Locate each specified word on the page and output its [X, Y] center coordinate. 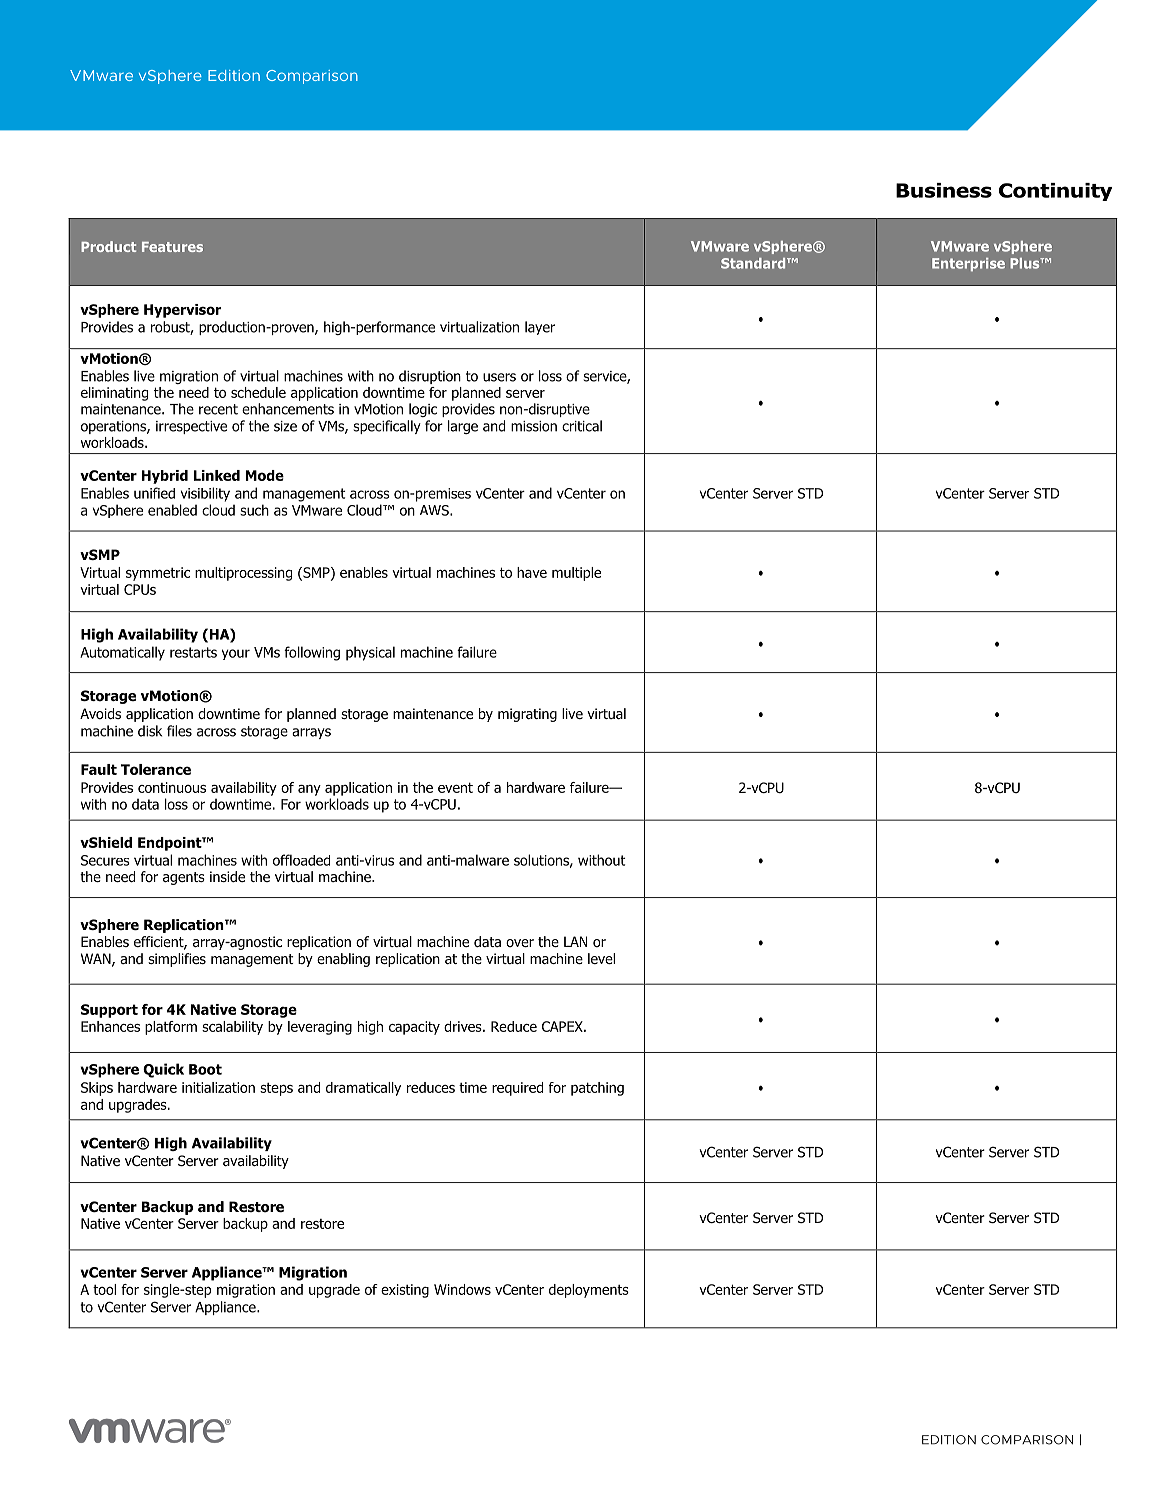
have [532, 572]
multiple [576, 574]
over [520, 943]
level [601, 958]
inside [227, 876]
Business [944, 190]
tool [104, 1289]
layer [540, 328]
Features [172, 247]
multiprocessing [243, 574]
